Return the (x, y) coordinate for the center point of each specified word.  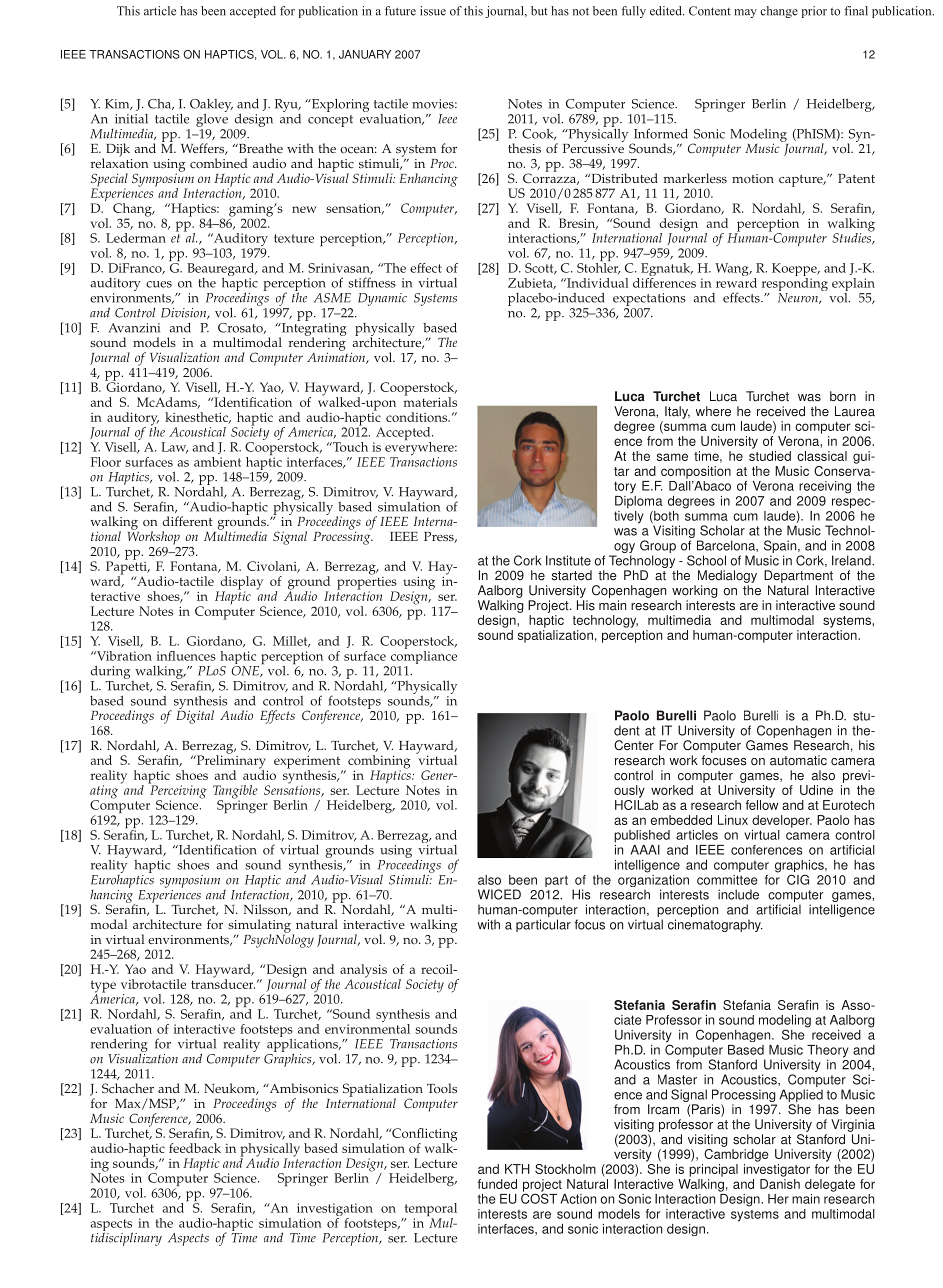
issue (433, 11)
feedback (195, 1148)
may (745, 13)
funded (497, 1184)
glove (212, 119)
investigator (777, 1170)
